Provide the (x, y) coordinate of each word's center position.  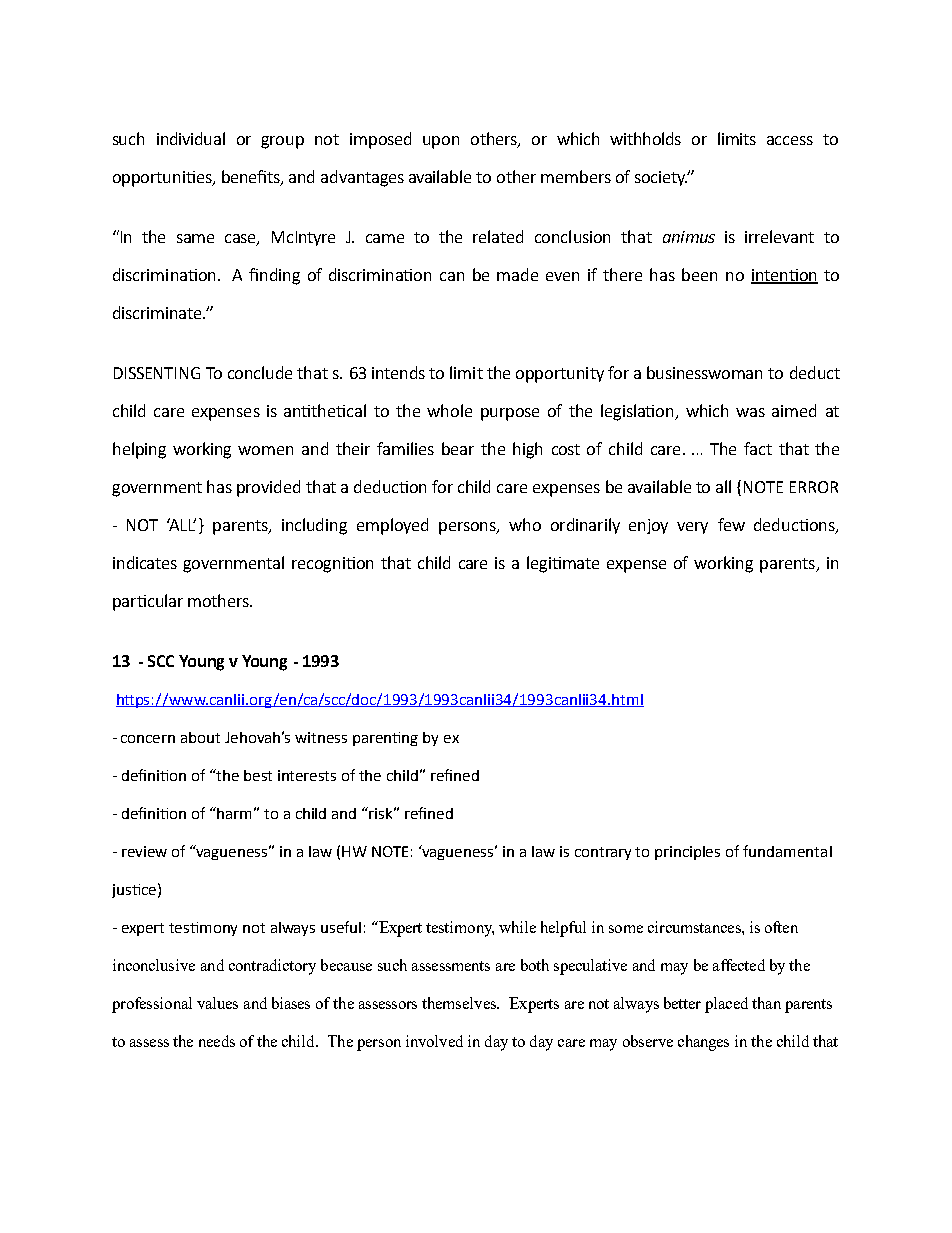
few (731, 524)
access (790, 140)
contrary (603, 853)
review (144, 851)
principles (687, 853)
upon (441, 142)
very (692, 528)
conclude (260, 372)
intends (398, 372)
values (217, 1003)
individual (191, 138)
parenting (385, 739)
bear (458, 448)
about (200, 737)
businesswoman (704, 372)
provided (268, 488)
